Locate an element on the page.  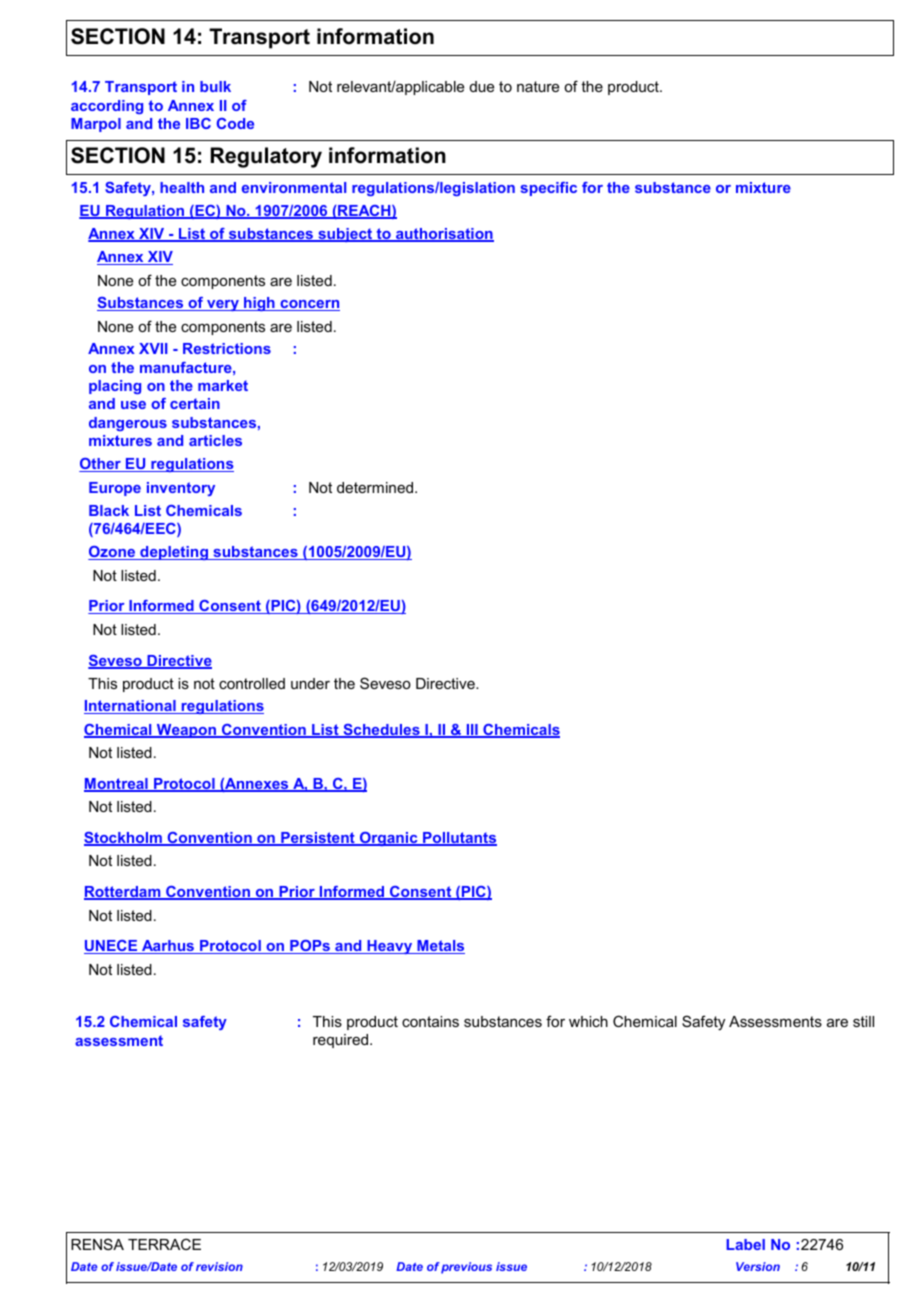
III is located at coordinates (472, 731).
